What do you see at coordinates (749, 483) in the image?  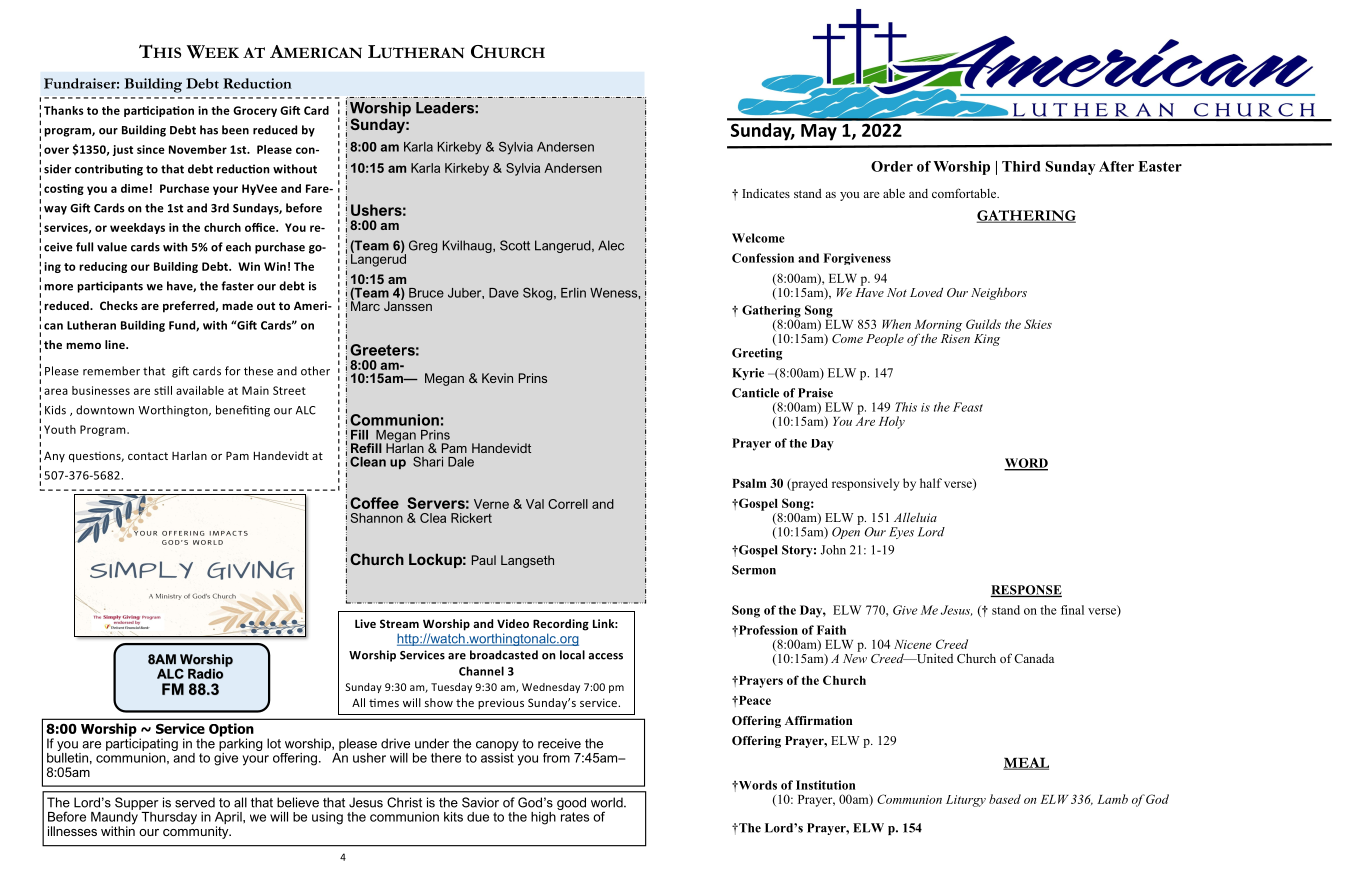 I see `Psalm` at bounding box center [749, 483].
